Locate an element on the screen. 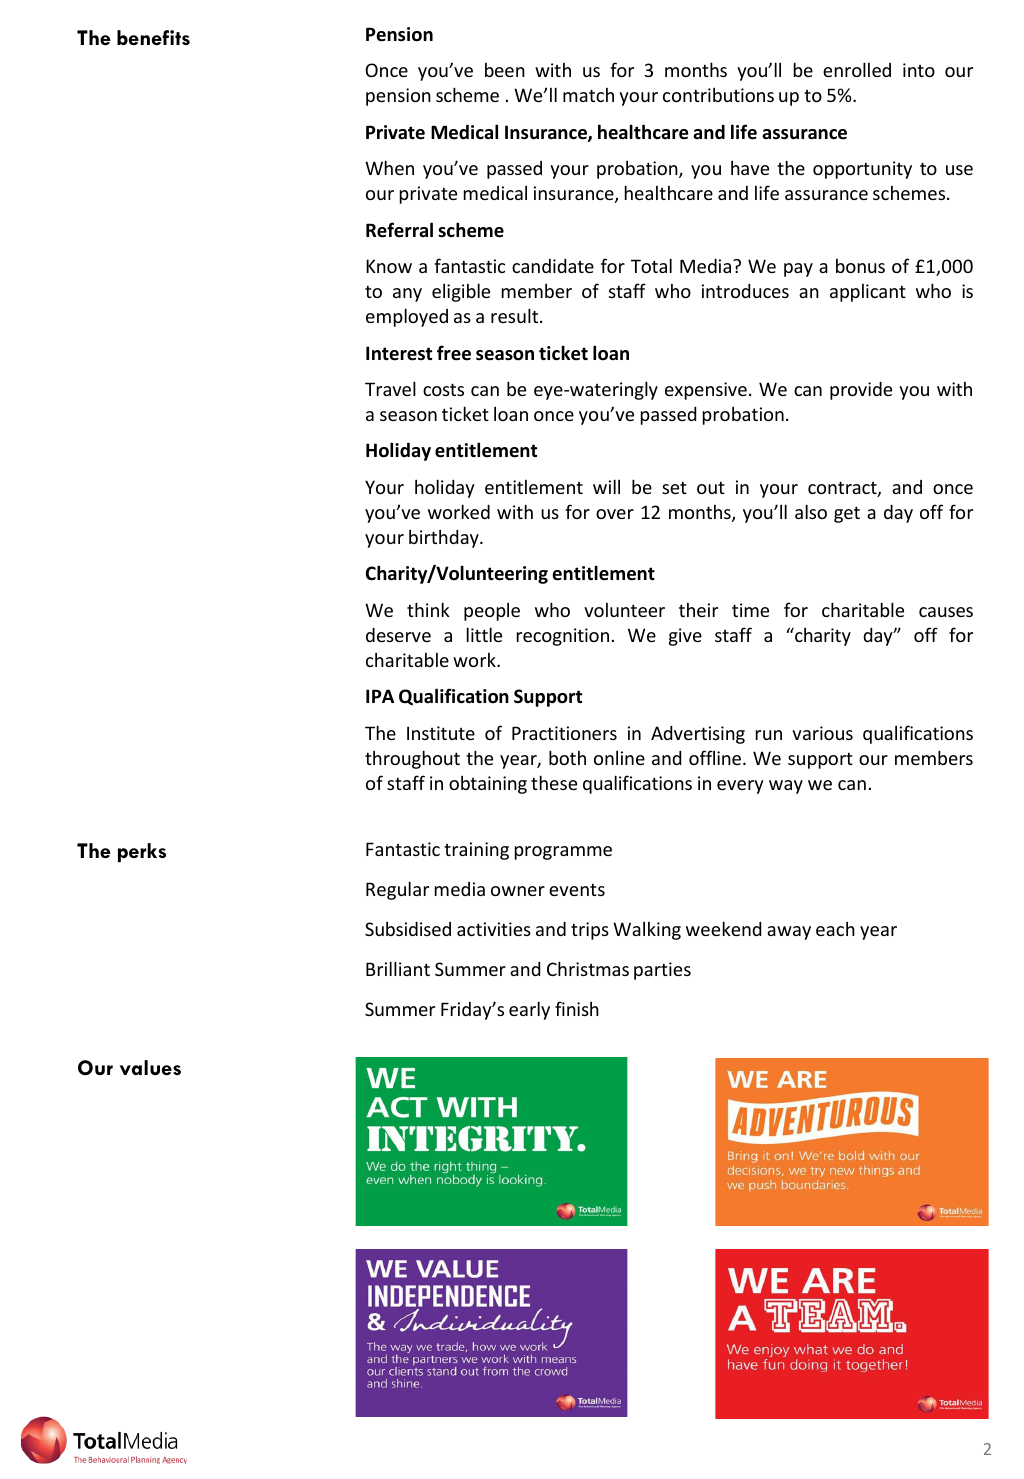  enrolled is located at coordinates (857, 69).
